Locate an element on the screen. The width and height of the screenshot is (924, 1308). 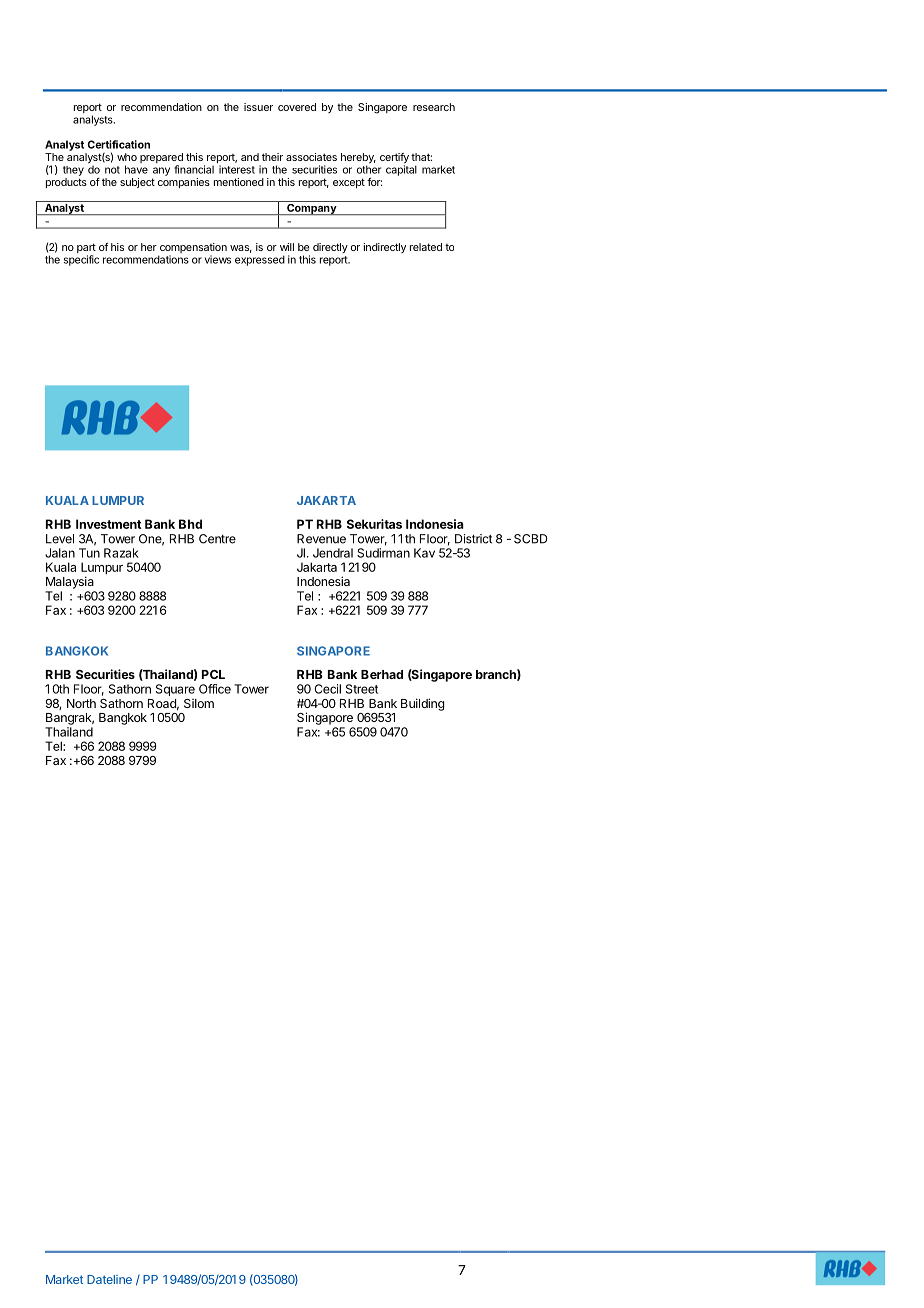
their is located at coordinates (272, 157).
